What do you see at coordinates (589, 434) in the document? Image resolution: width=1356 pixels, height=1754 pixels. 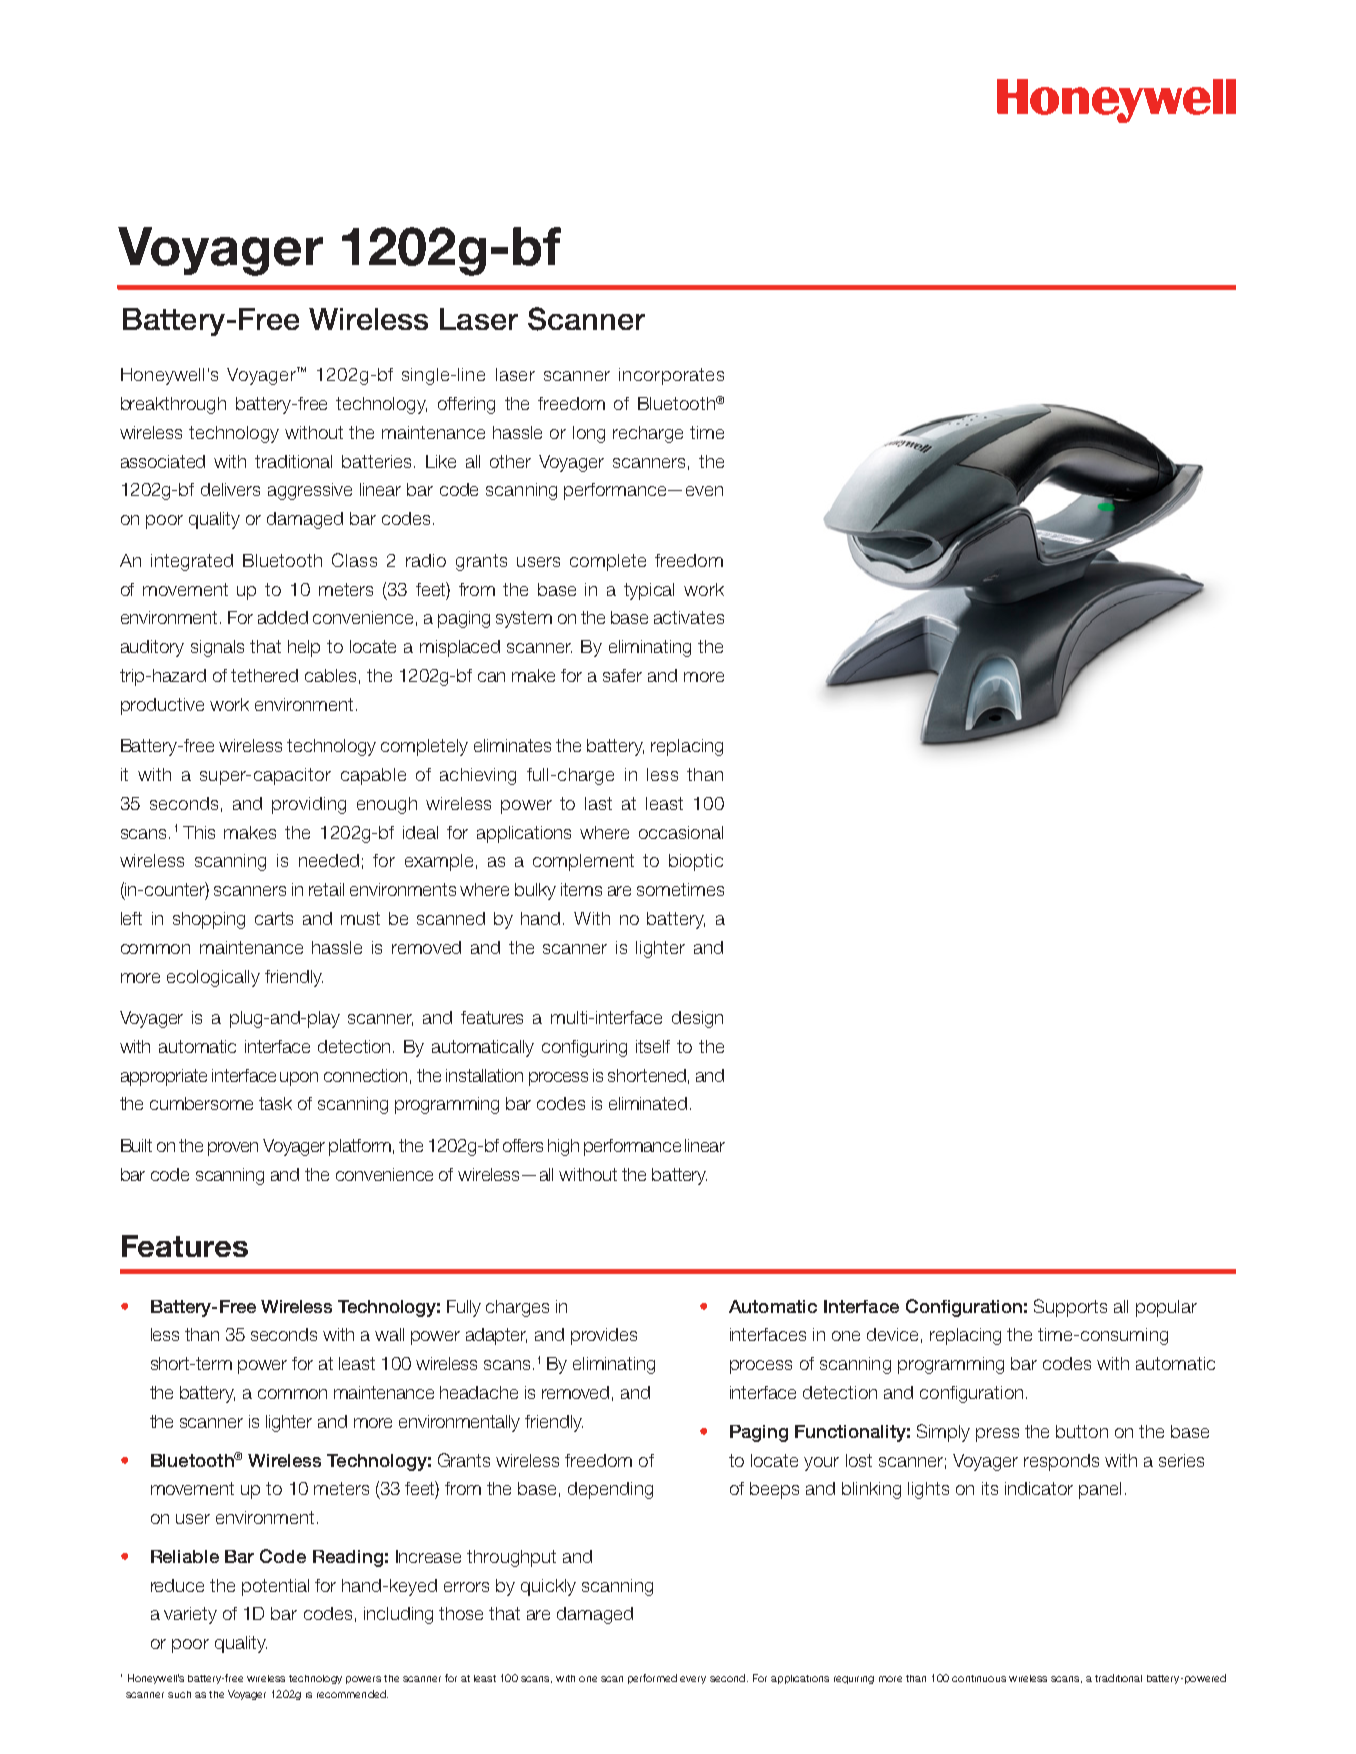 I see `long` at bounding box center [589, 434].
